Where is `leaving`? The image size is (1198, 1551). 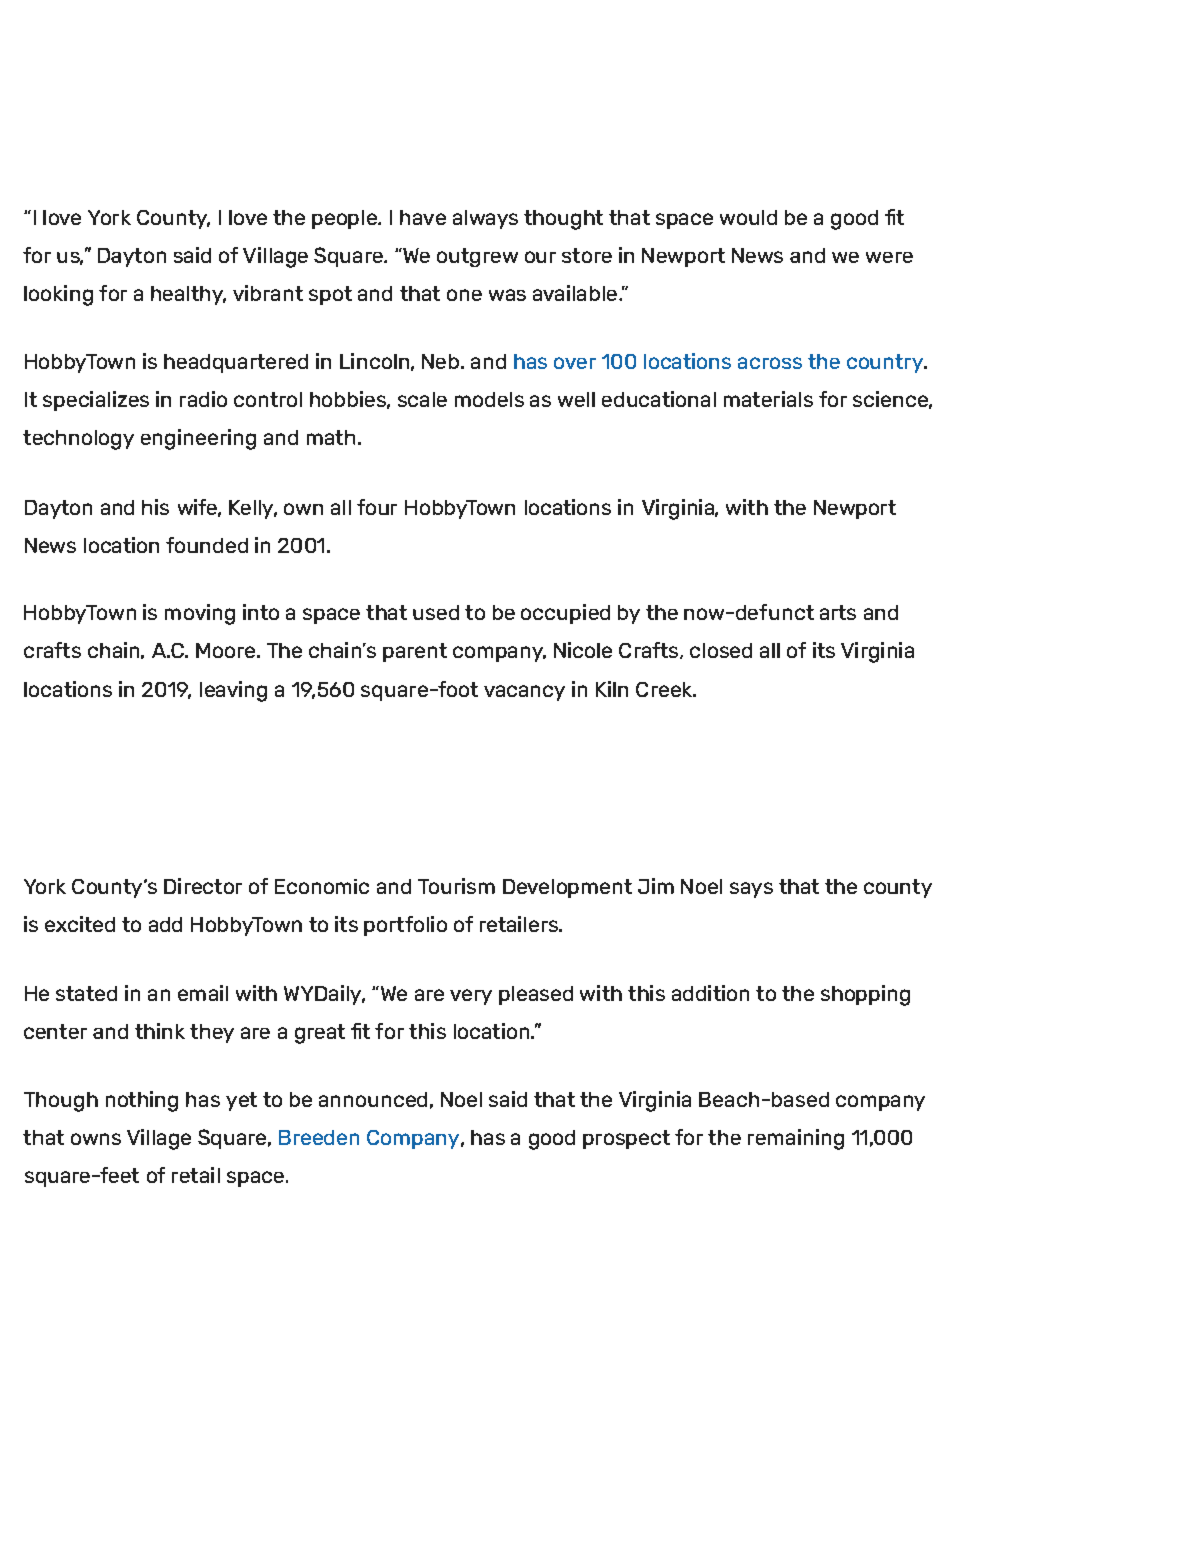
leaving is located at coordinates (233, 691).
